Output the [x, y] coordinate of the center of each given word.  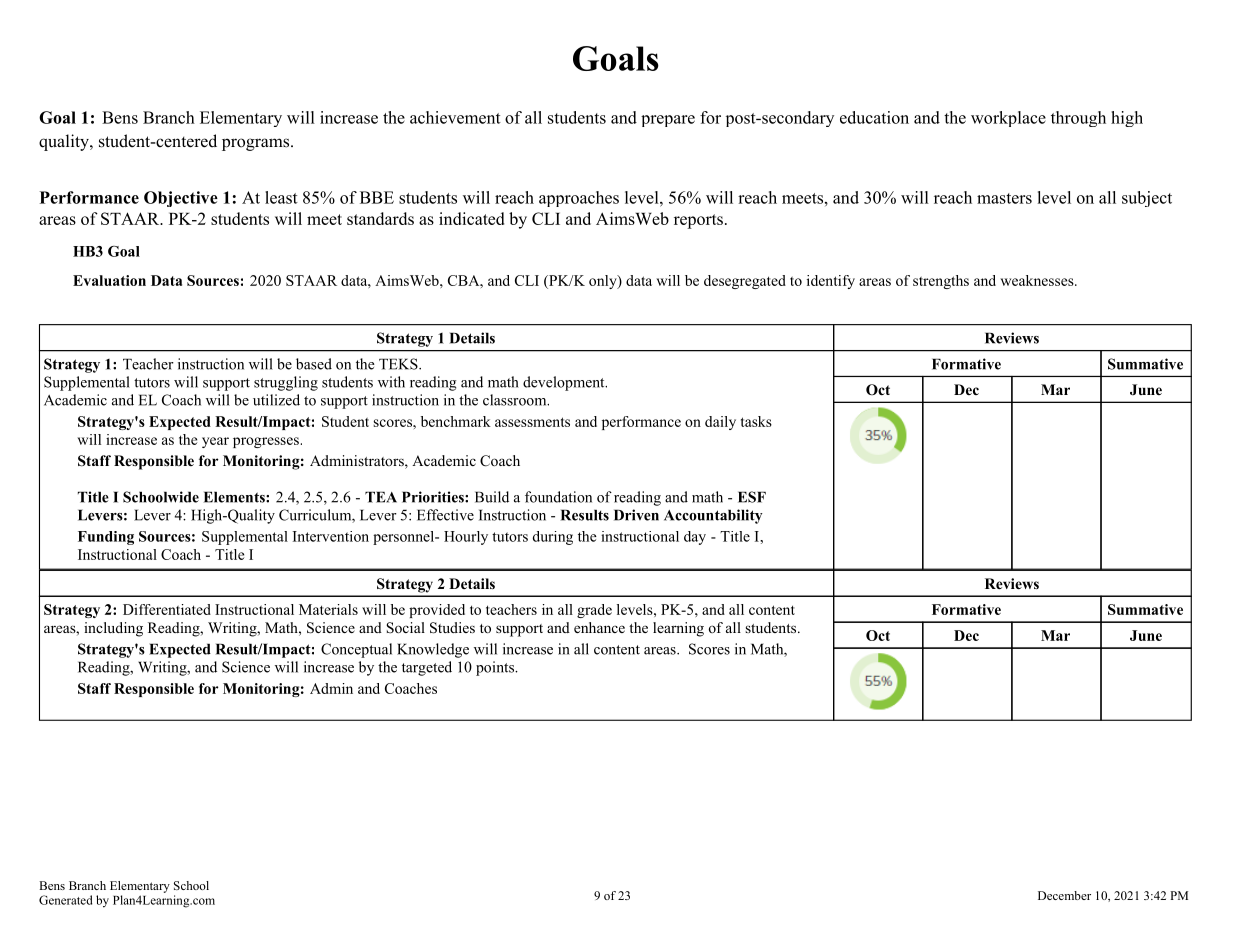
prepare [668, 121]
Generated [65, 900]
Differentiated [167, 609]
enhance [599, 627]
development [565, 383]
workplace [1008, 119]
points [496, 668]
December [1064, 895]
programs [257, 144]
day [695, 538]
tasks [756, 421]
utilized [276, 400]
